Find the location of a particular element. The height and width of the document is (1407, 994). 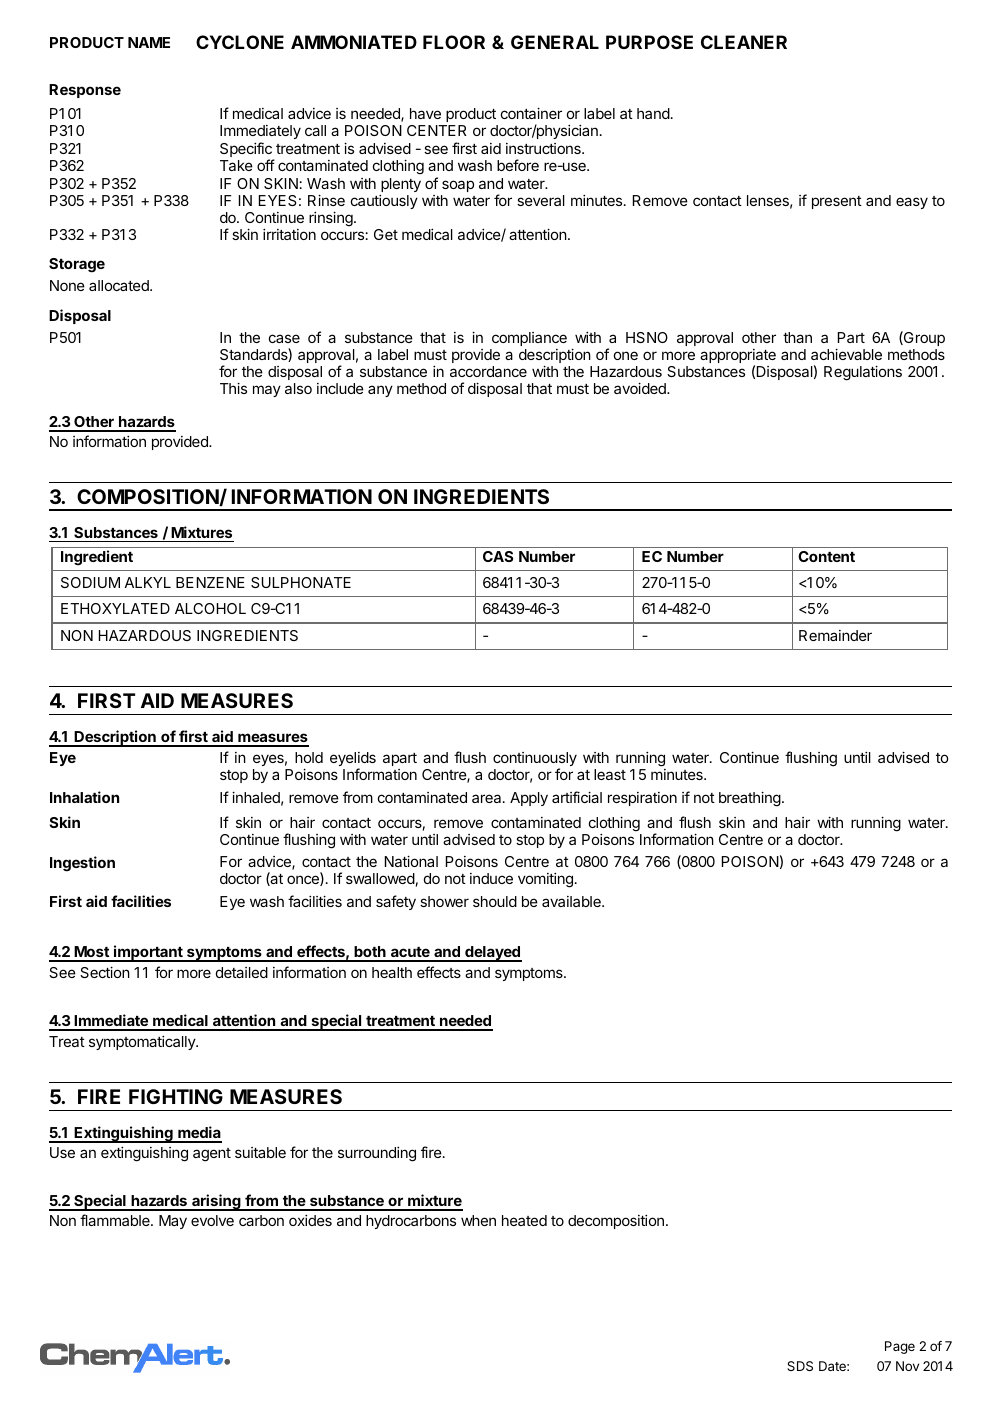

container is located at coordinates (531, 113).
